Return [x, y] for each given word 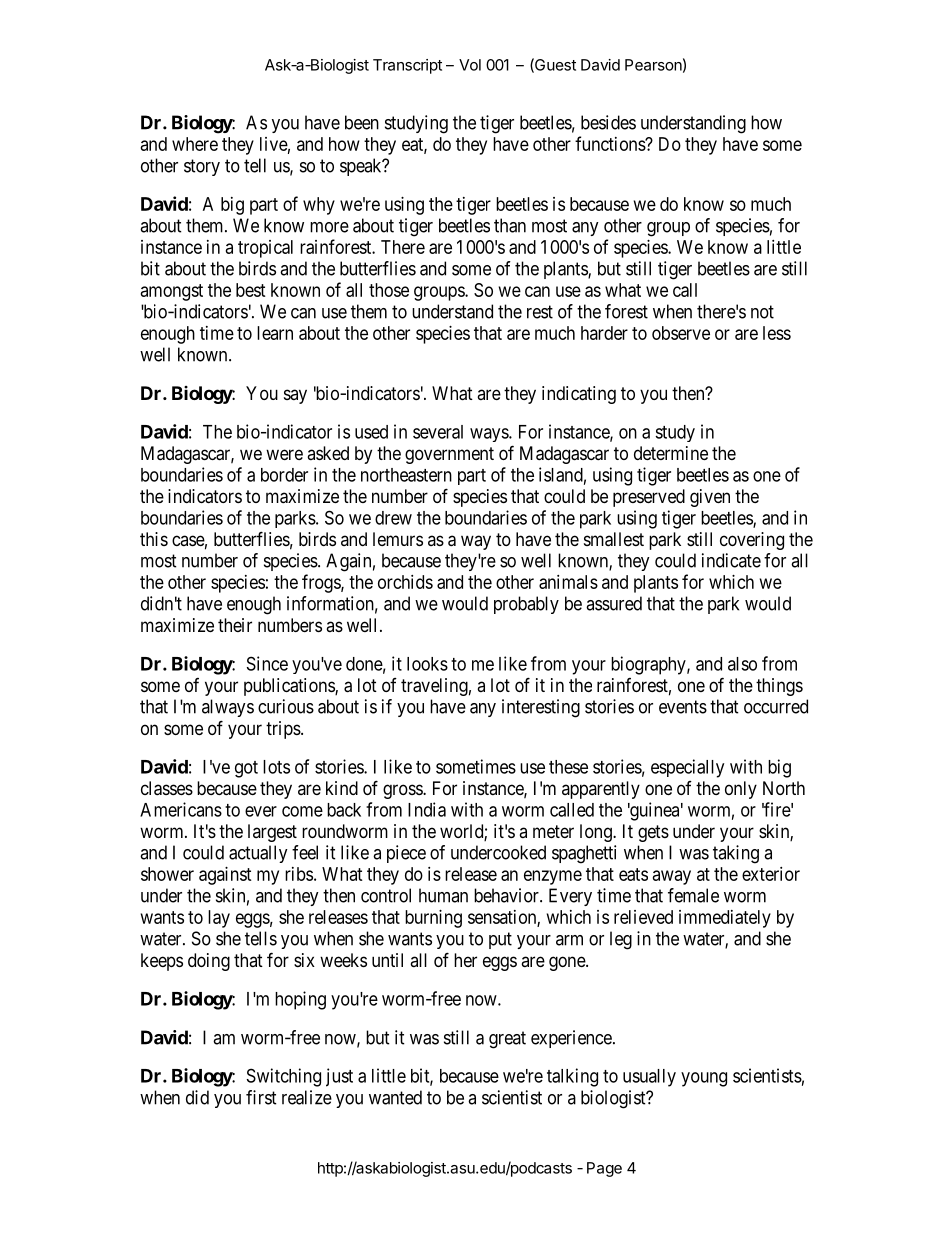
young [704, 1079]
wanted [395, 1097]
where [195, 144]
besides [608, 122]
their [235, 625]
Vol [470, 65]
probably [526, 605]
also [742, 664]
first [261, 1097]
